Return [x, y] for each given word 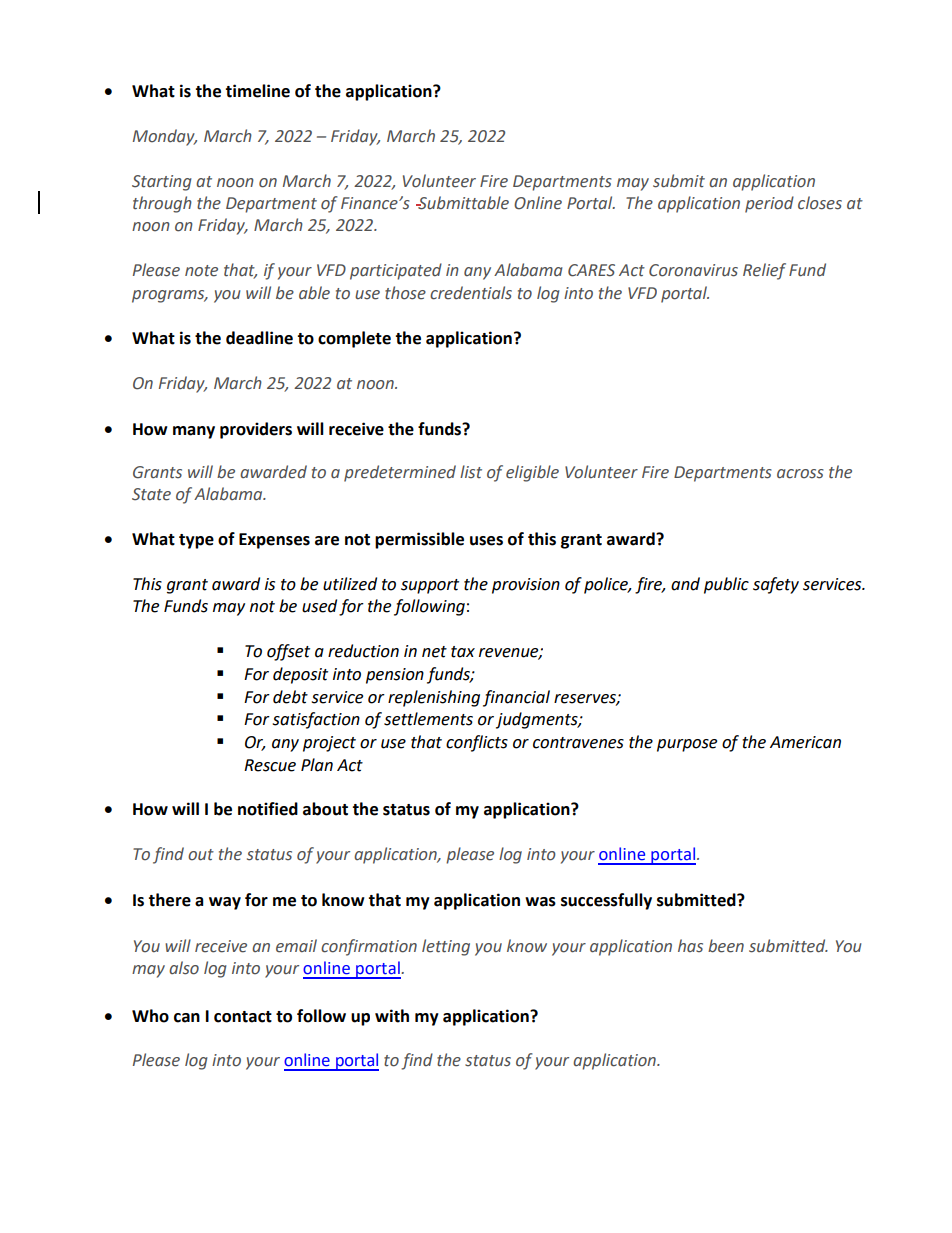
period [769, 204]
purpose [687, 745]
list [471, 472]
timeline [257, 91]
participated [396, 271]
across [800, 474]
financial [516, 698]
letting [446, 947]
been [726, 946]
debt [290, 697]
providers [256, 430]
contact [243, 1017]
